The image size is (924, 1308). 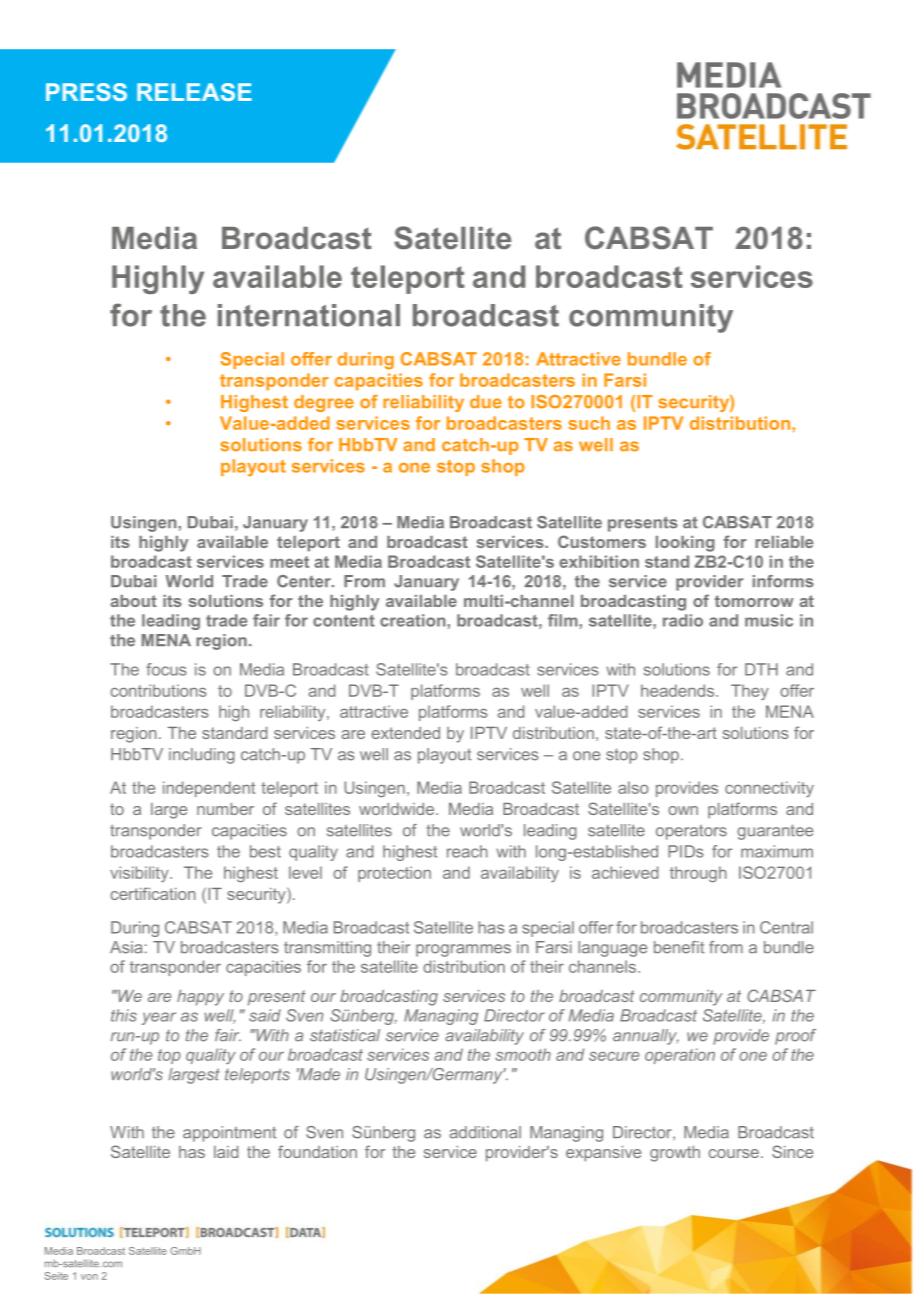 What do you see at coordinates (394, 874) in the image?
I see `protection` at bounding box center [394, 874].
